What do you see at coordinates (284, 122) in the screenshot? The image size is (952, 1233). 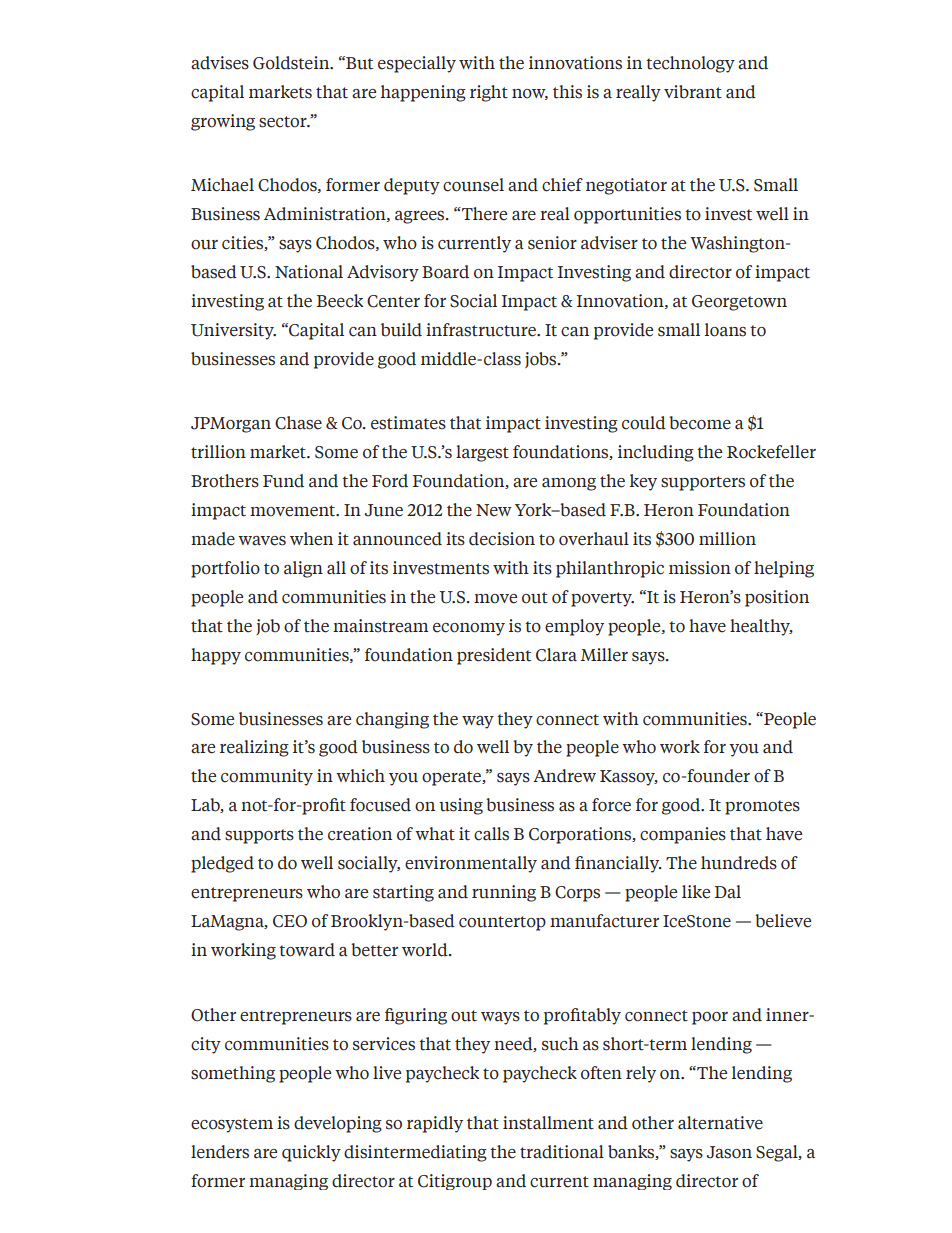 I see `sector` at bounding box center [284, 122].
